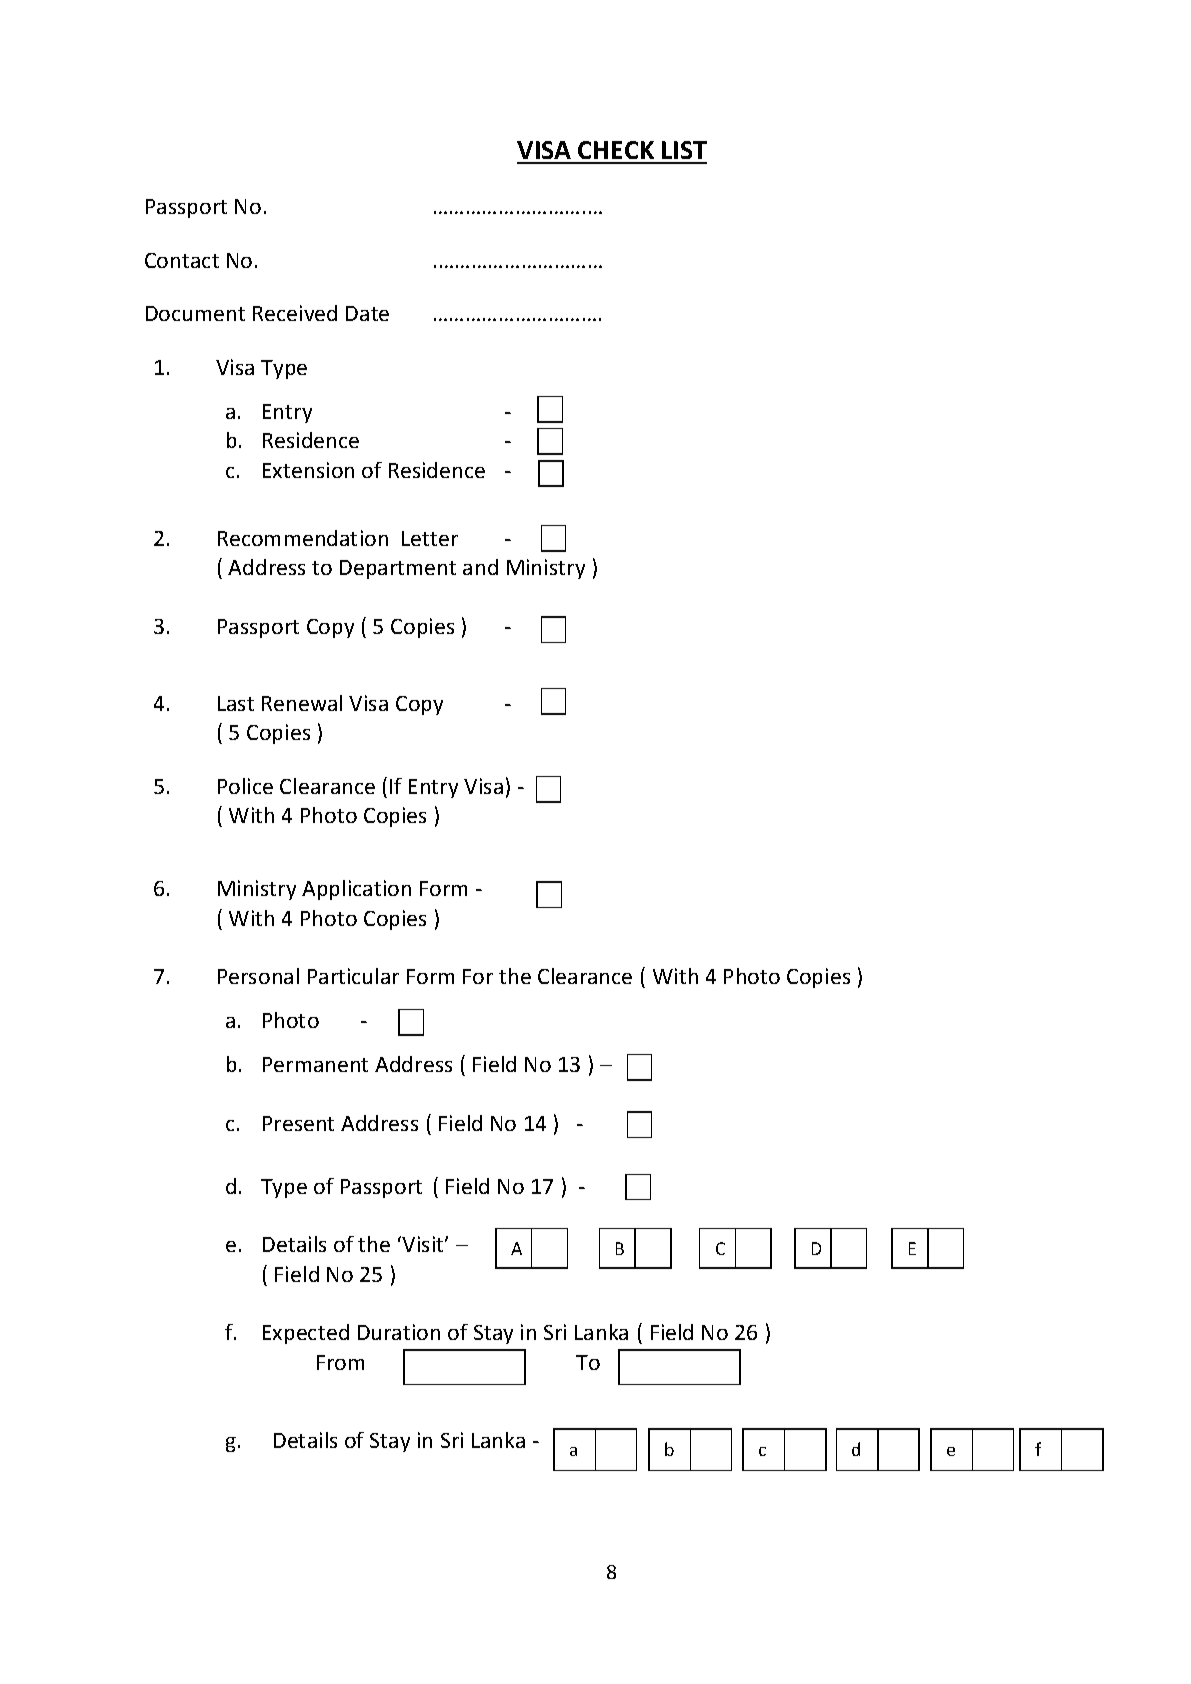  I want to click on Date, so click(367, 313).
